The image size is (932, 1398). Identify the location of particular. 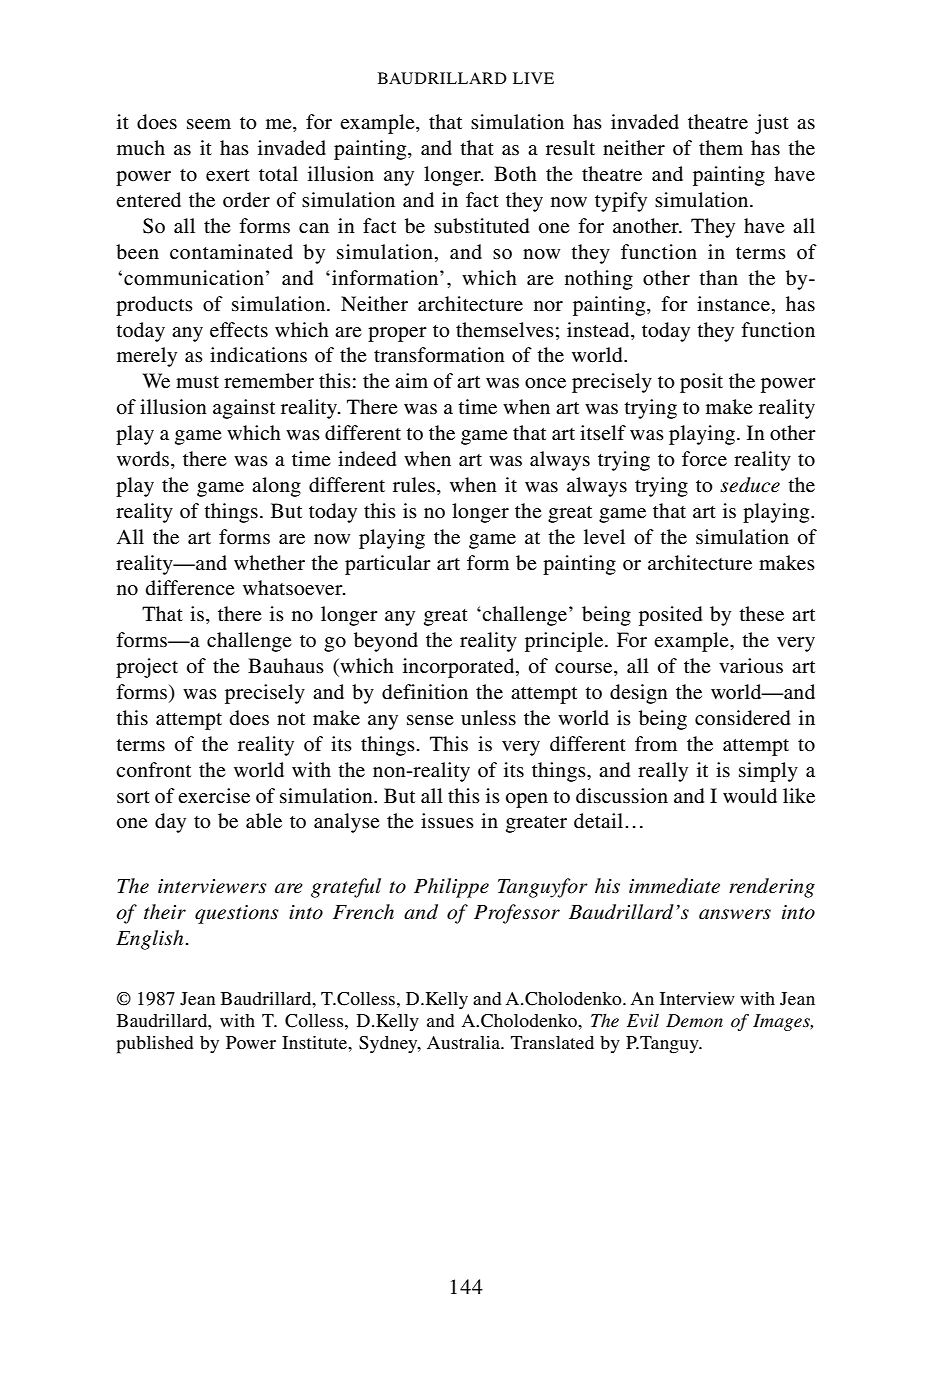
(388, 565).
